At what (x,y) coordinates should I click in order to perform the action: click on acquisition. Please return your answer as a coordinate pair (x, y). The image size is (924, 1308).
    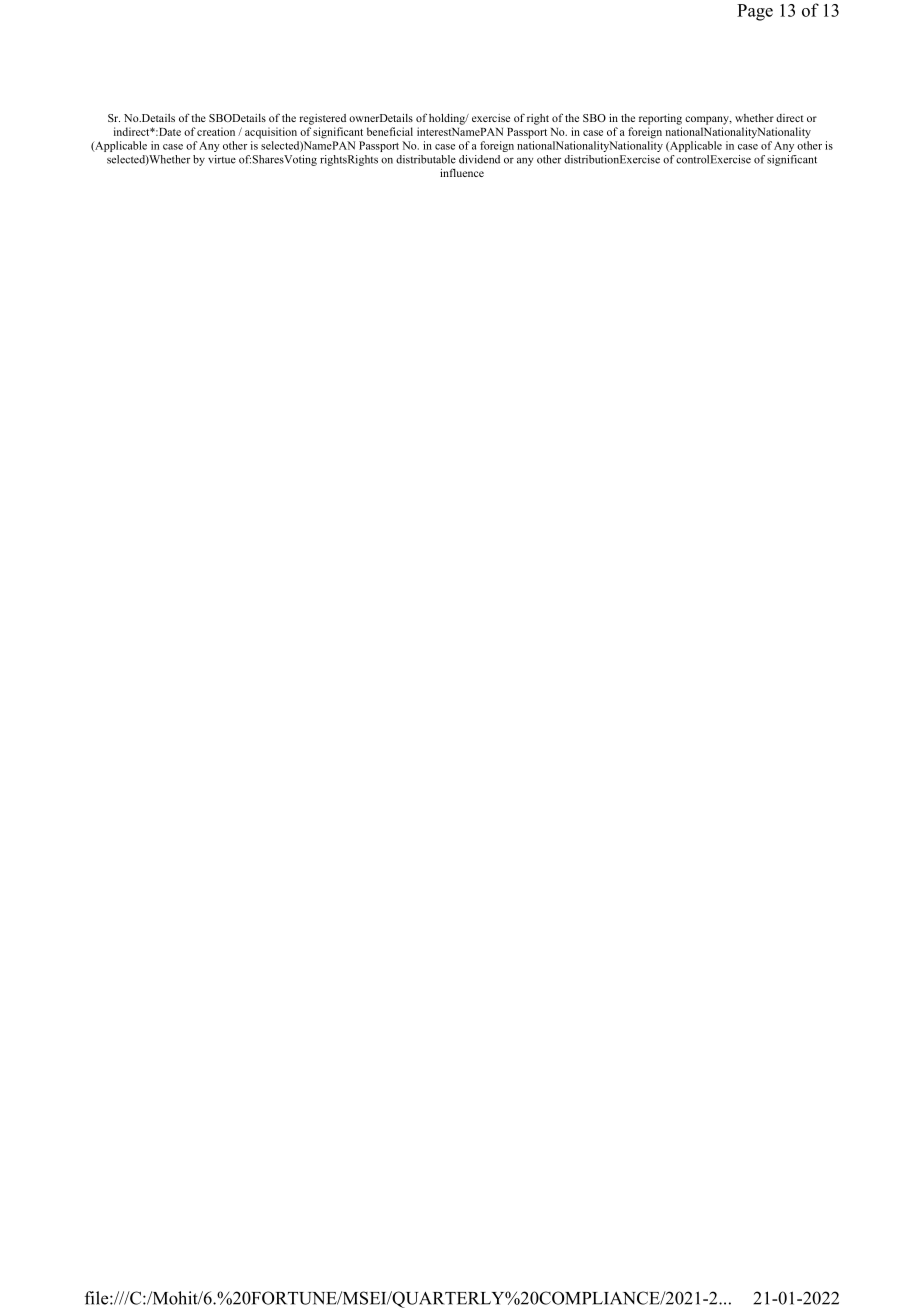
    Looking at the image, I should click on (271, 133).
